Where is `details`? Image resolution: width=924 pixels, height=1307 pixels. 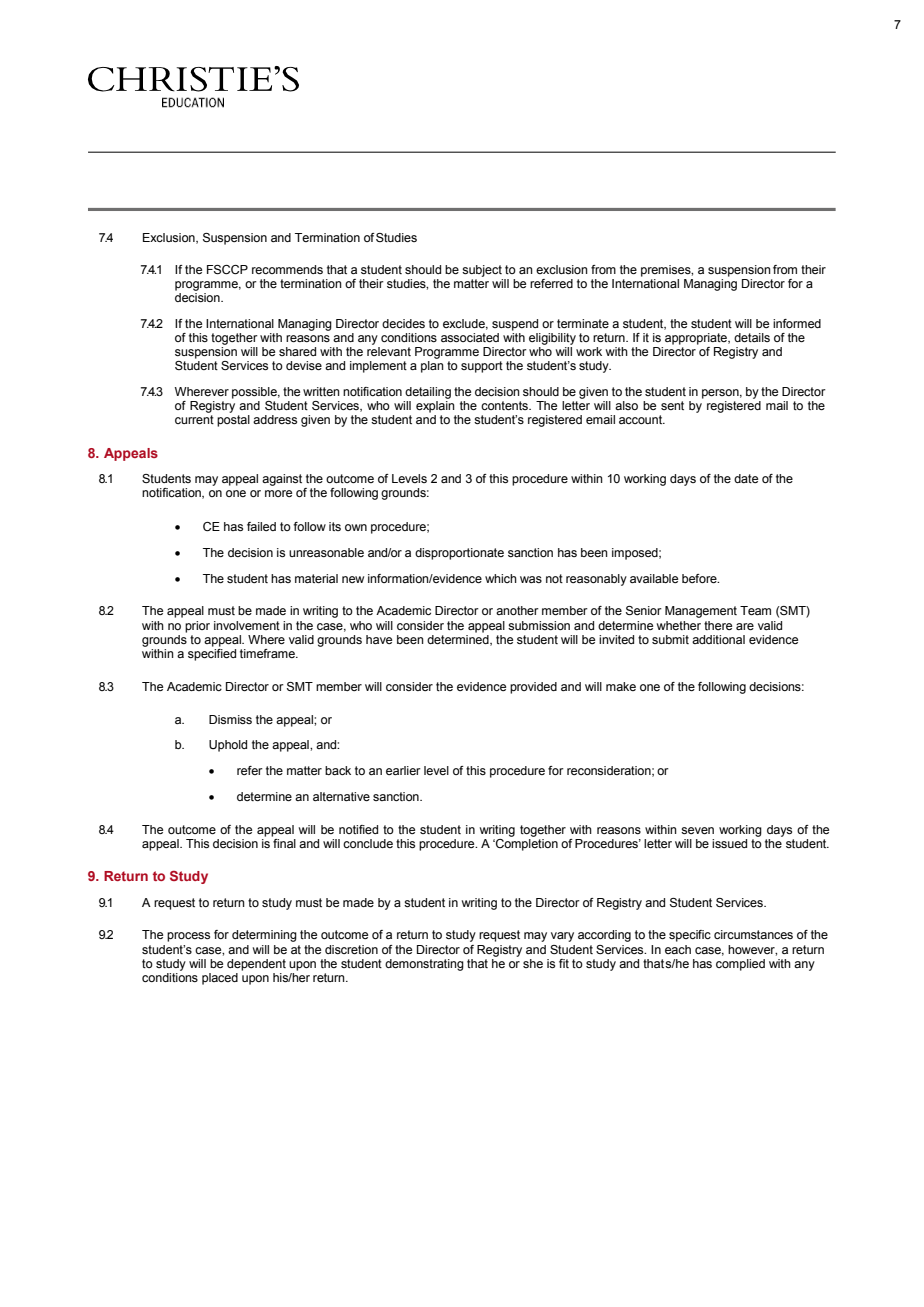 details is located at coordinates (752, 337).
